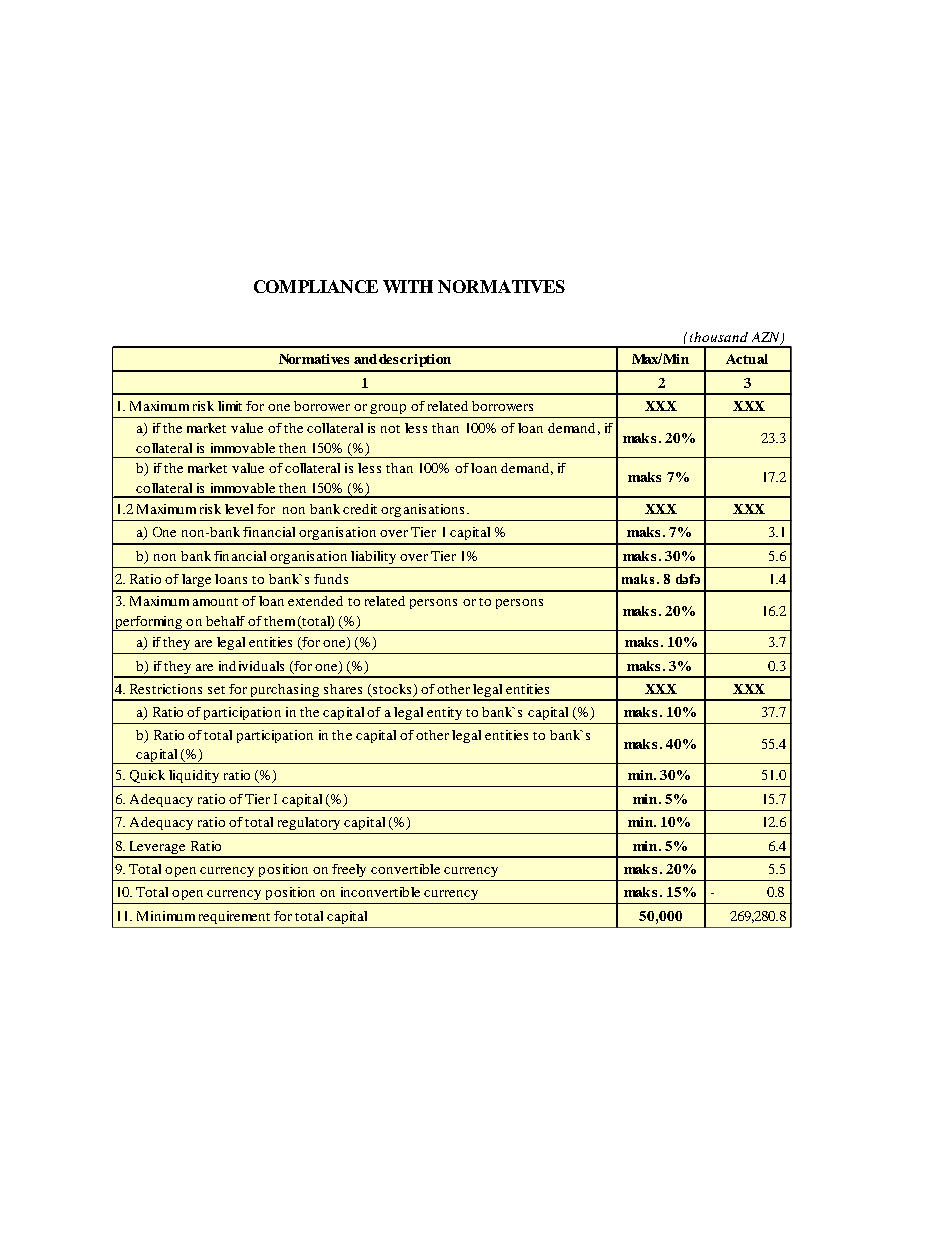 This image has width=952, height=1233. What do you see at coordinates (349, 870) in the image?
I see `freely` at bounding box center [349, 870].
